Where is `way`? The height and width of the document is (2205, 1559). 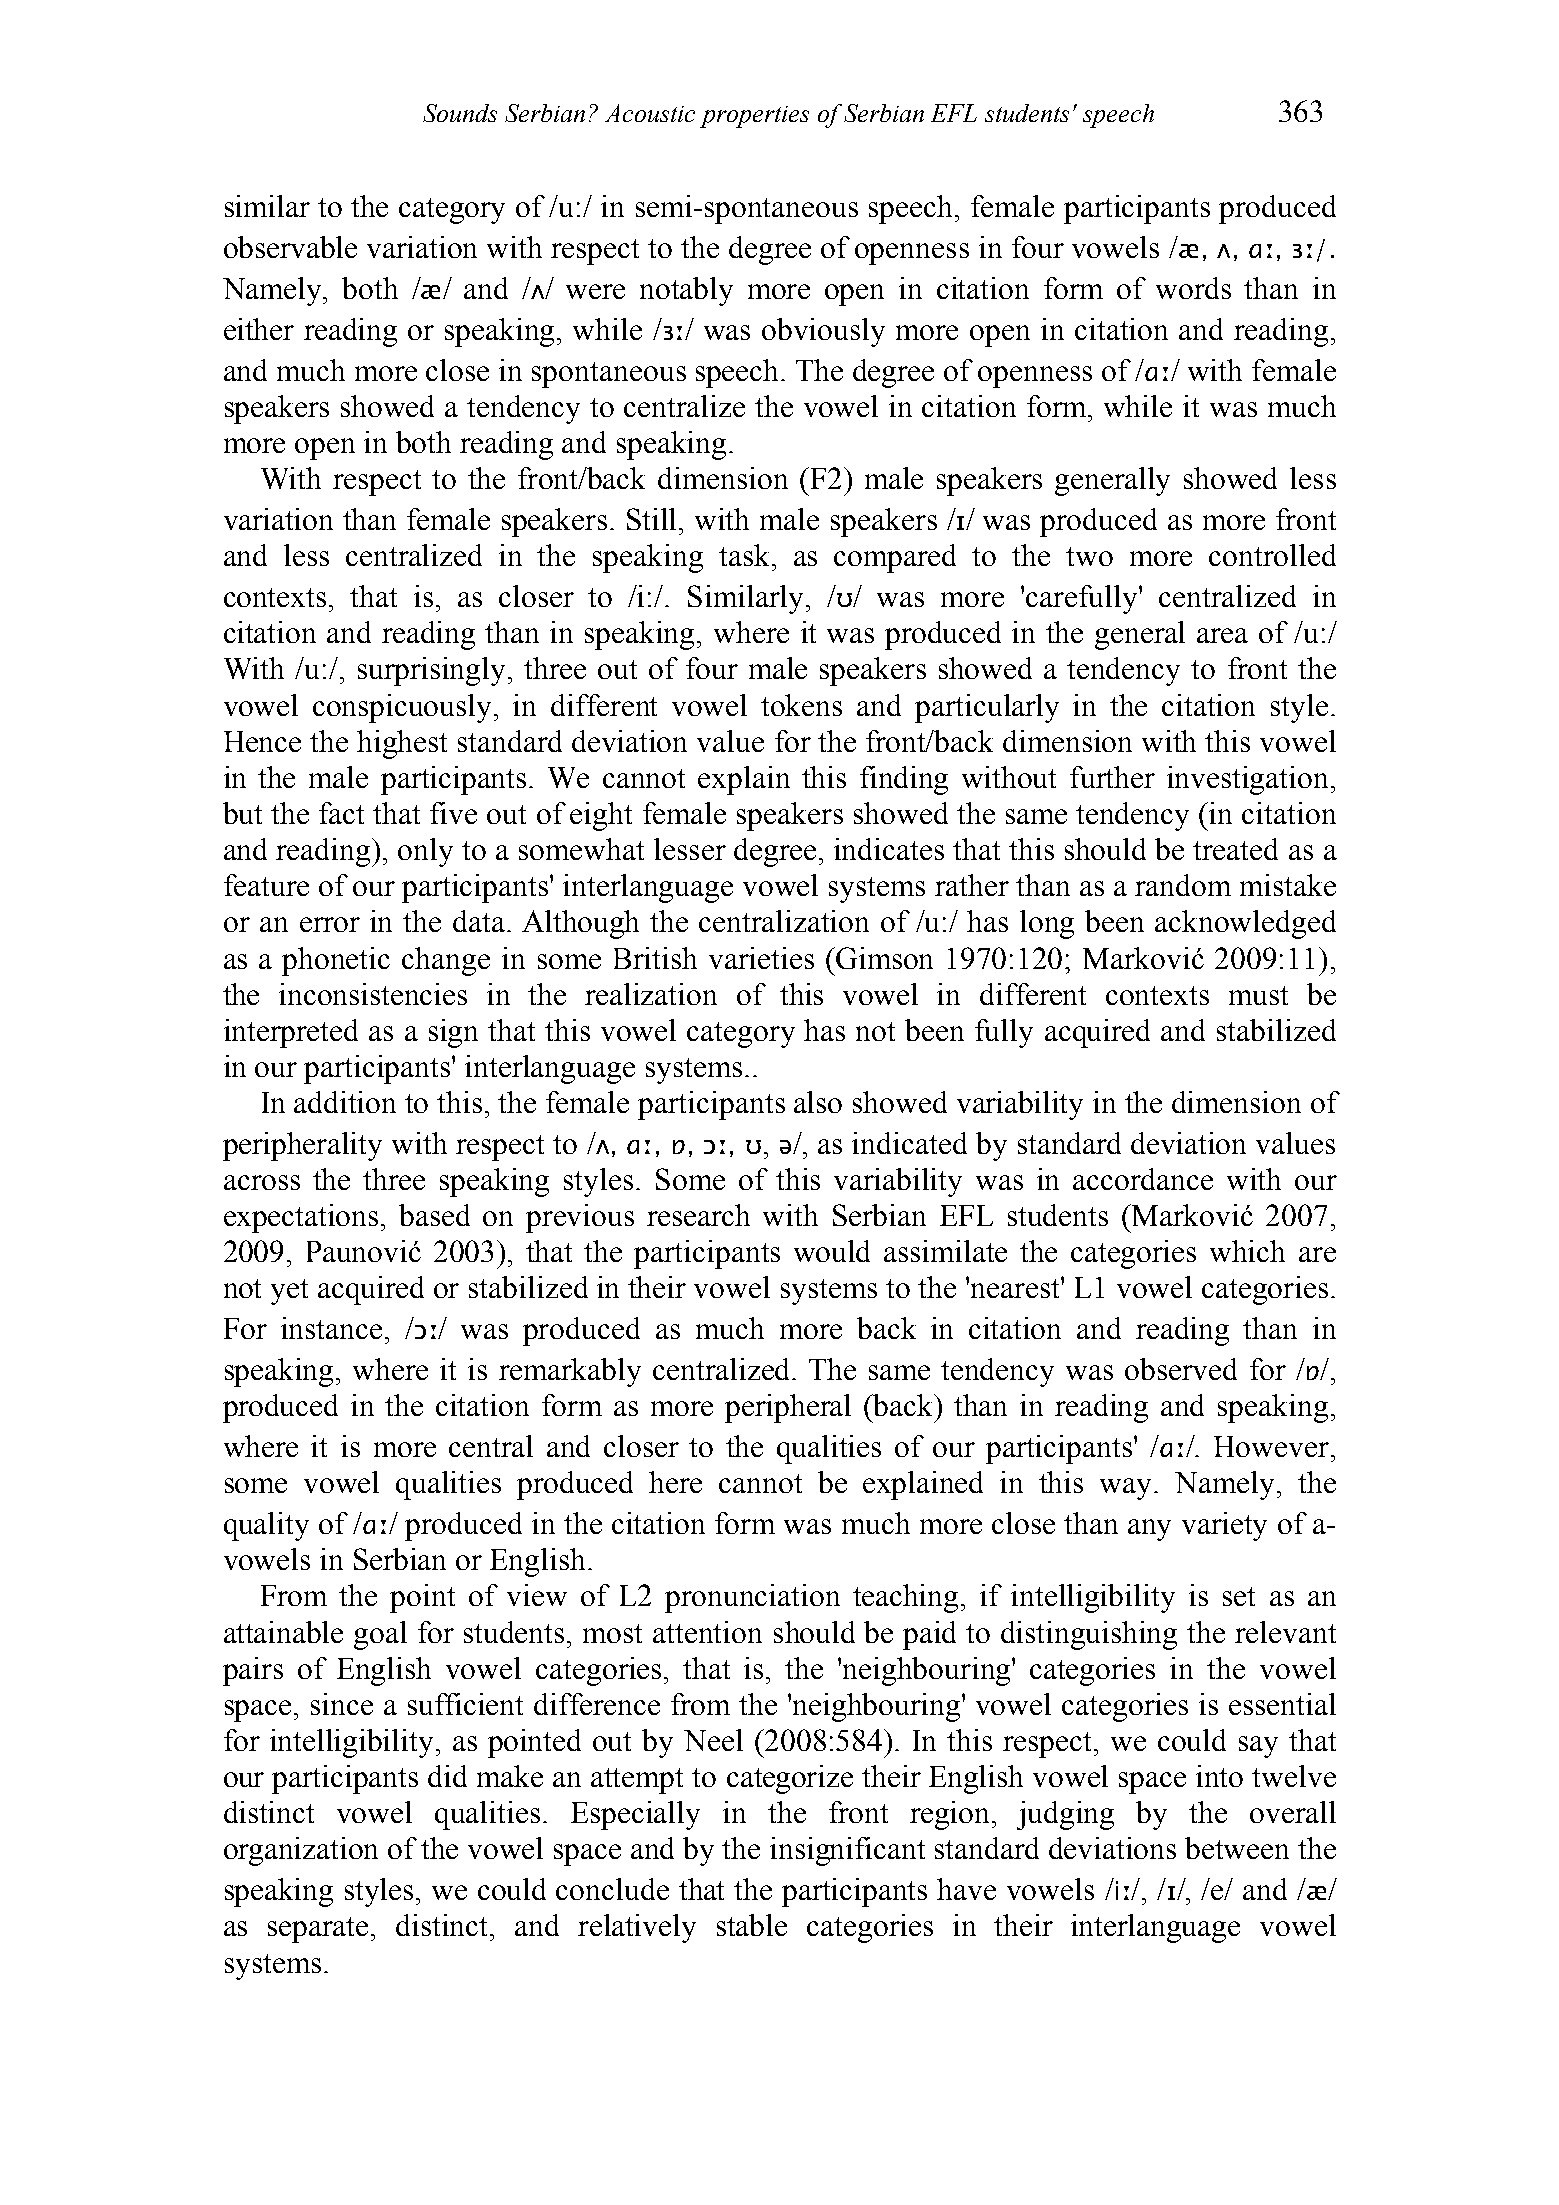
way is located at coordinates (1127, 1489).
